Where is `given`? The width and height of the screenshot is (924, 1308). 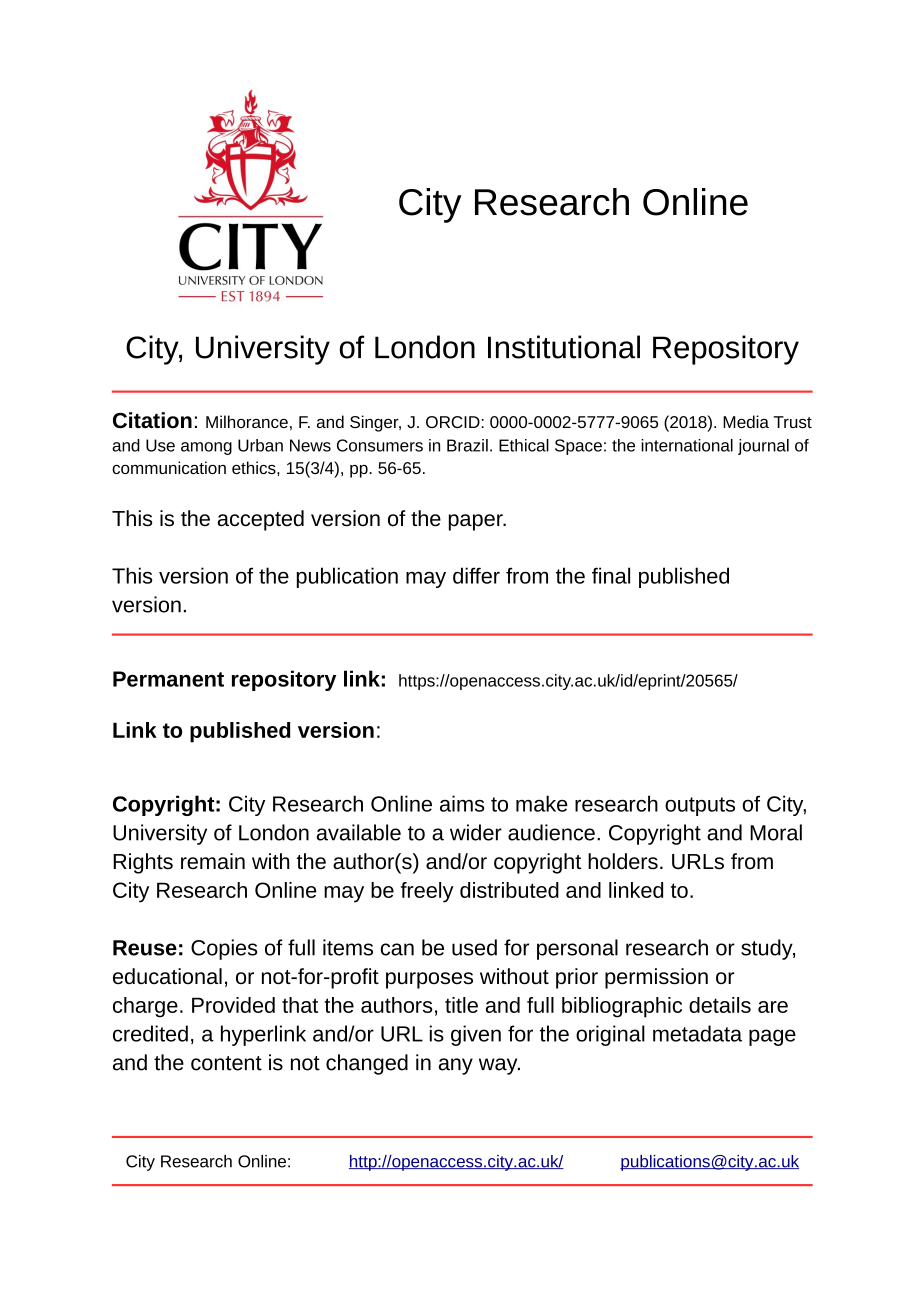
given is located at coordinates (476, 1035).
